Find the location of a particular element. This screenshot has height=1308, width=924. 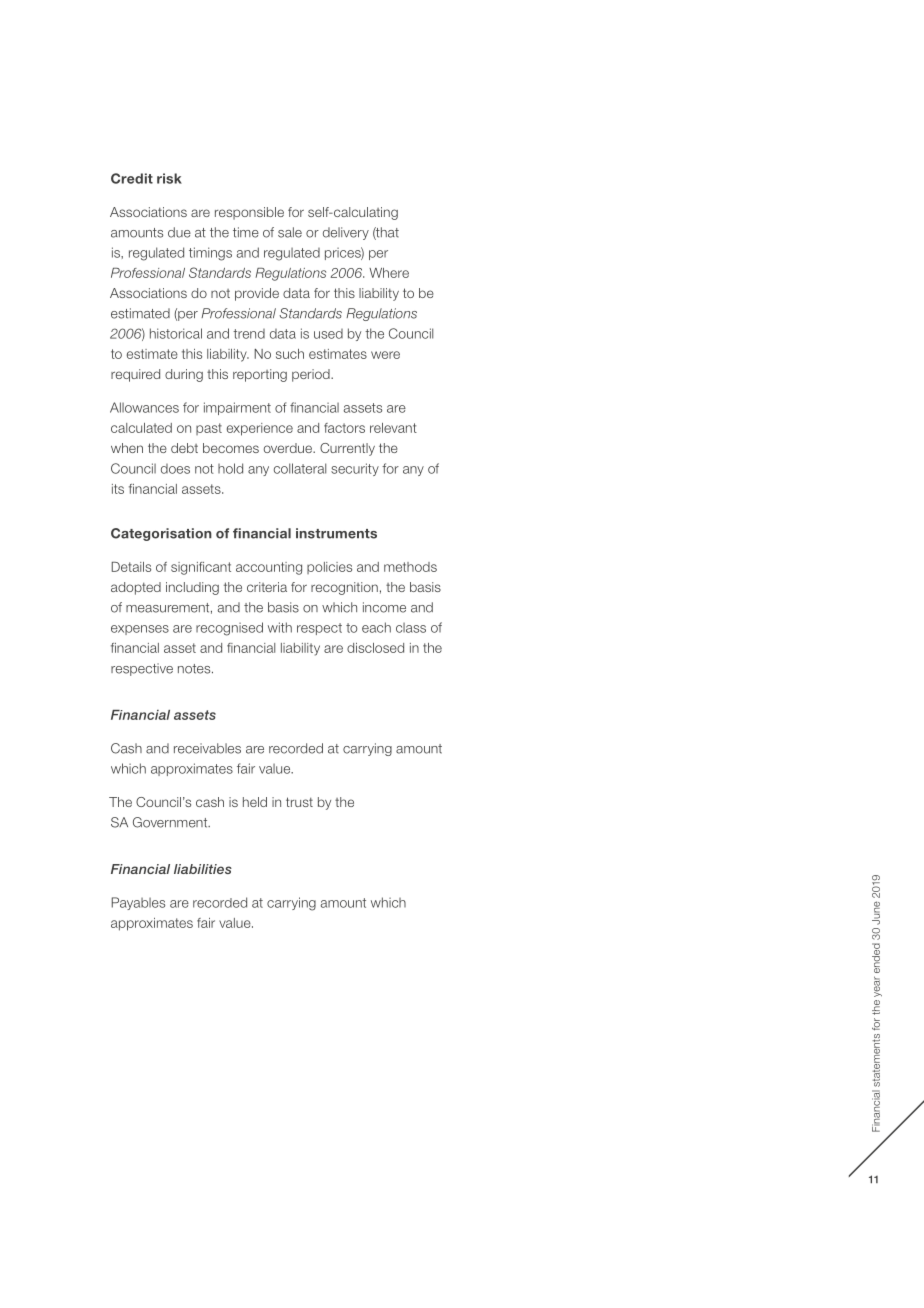

accounting is located at coordinates (269, 568).
